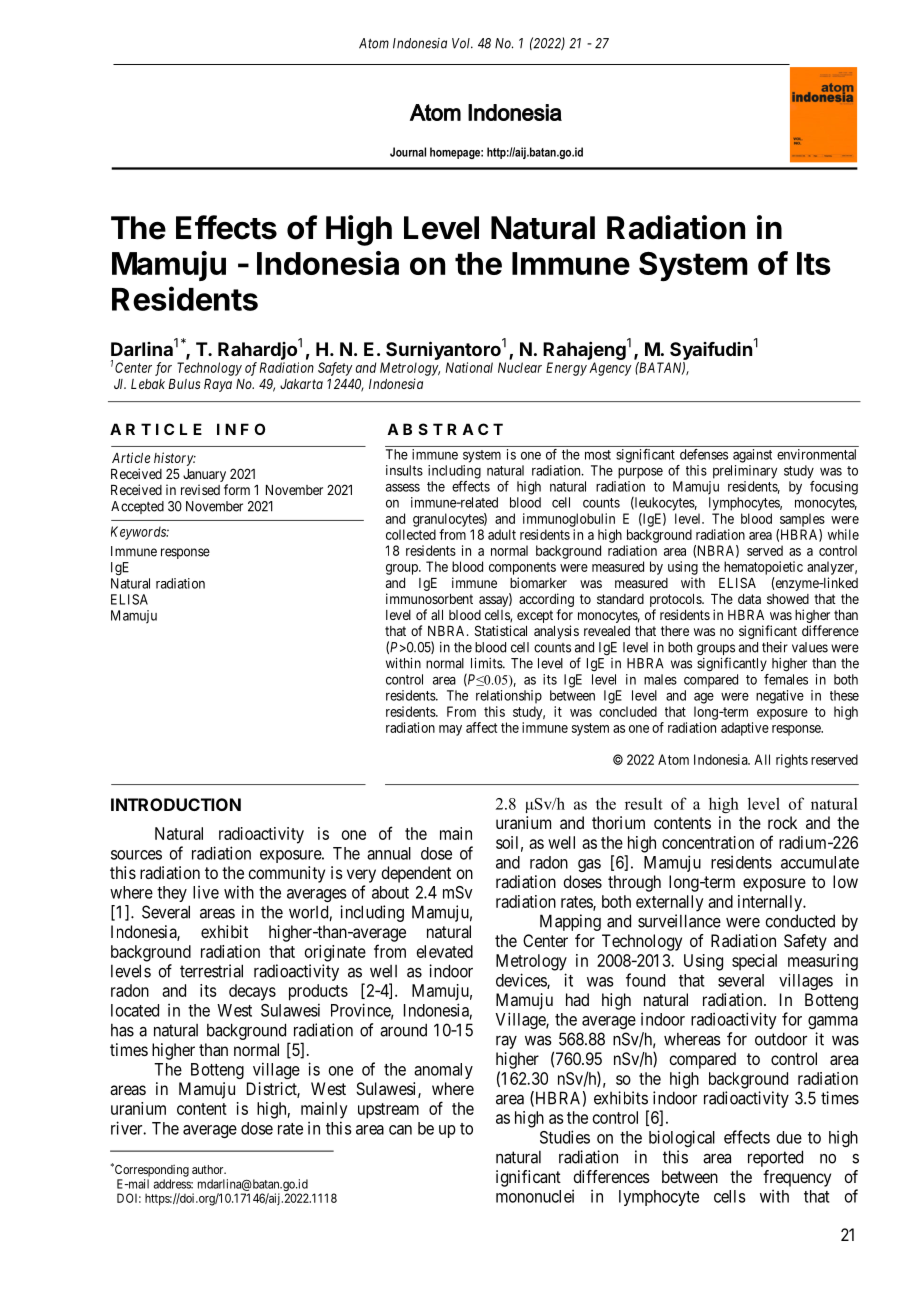 The image size is (924, 1308). What do you see at coordinates (218, 385) in the image?
I see `Raya` at bounding box center [218, 385].
